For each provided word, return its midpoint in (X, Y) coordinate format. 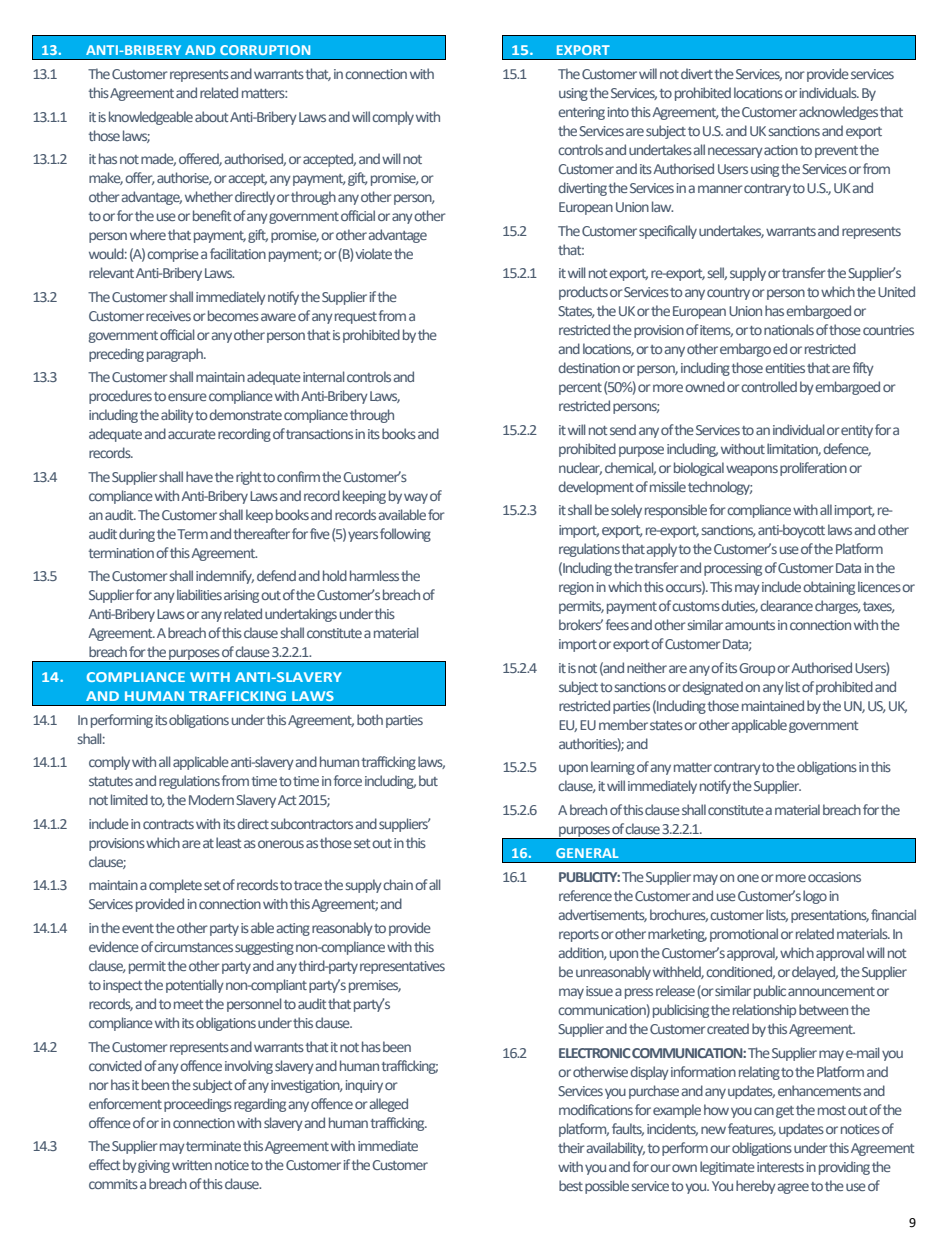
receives (168, 316)
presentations (830, 916)
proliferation (813, 469)
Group (757, 669)
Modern (211, 799)
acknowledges (838, 113)
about (212, 116)
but (428, 780)
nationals (789, 329)
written (192, 1165)
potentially (195, 986)
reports (579, 936)
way (416, 498)
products (583, 293)
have (199, 476)
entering (581, 113)
